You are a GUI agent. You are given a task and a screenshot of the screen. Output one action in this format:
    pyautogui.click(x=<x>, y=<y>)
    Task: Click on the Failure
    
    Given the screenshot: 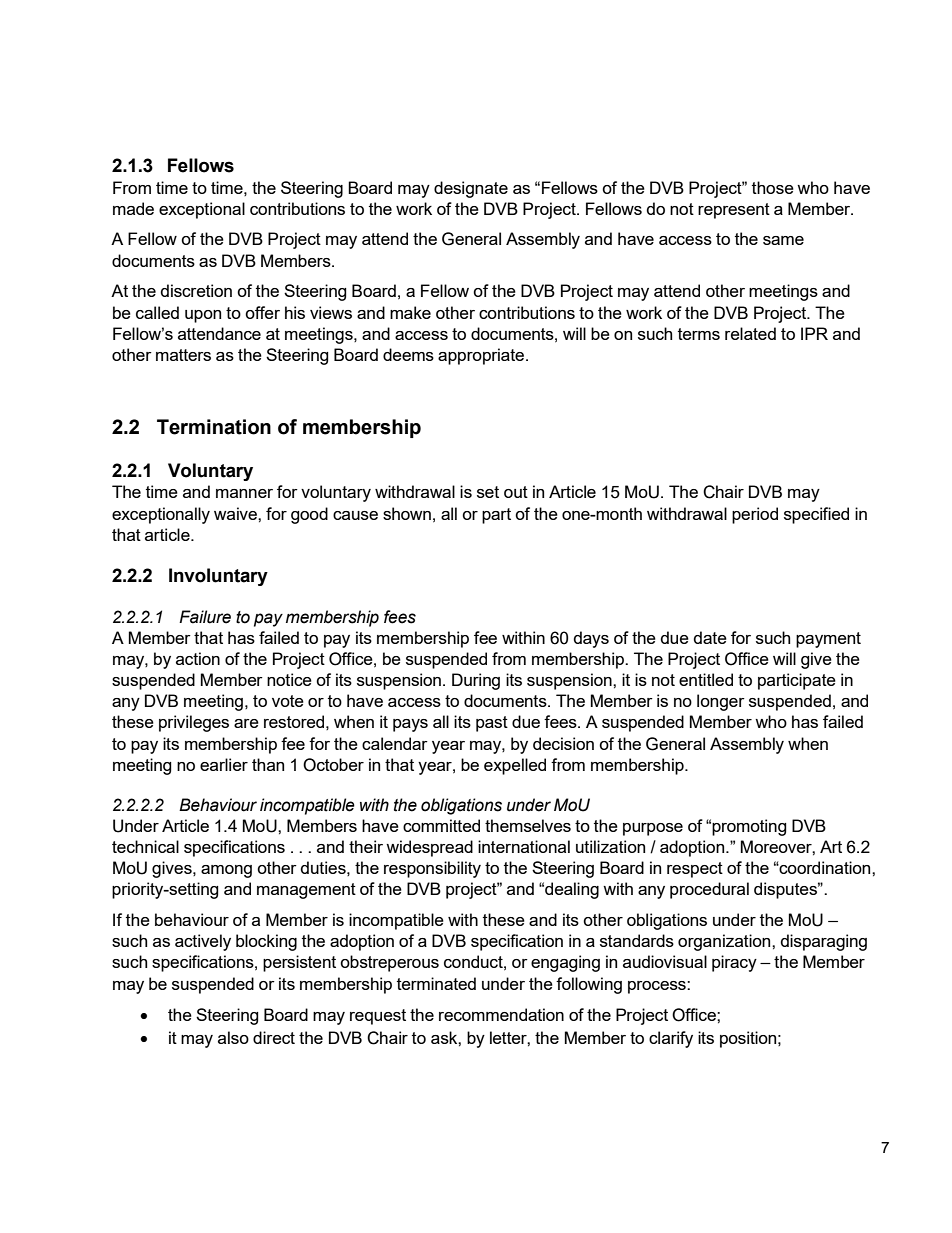 What is the action you would take?
    pyautogui.click(x=205, y=617)
